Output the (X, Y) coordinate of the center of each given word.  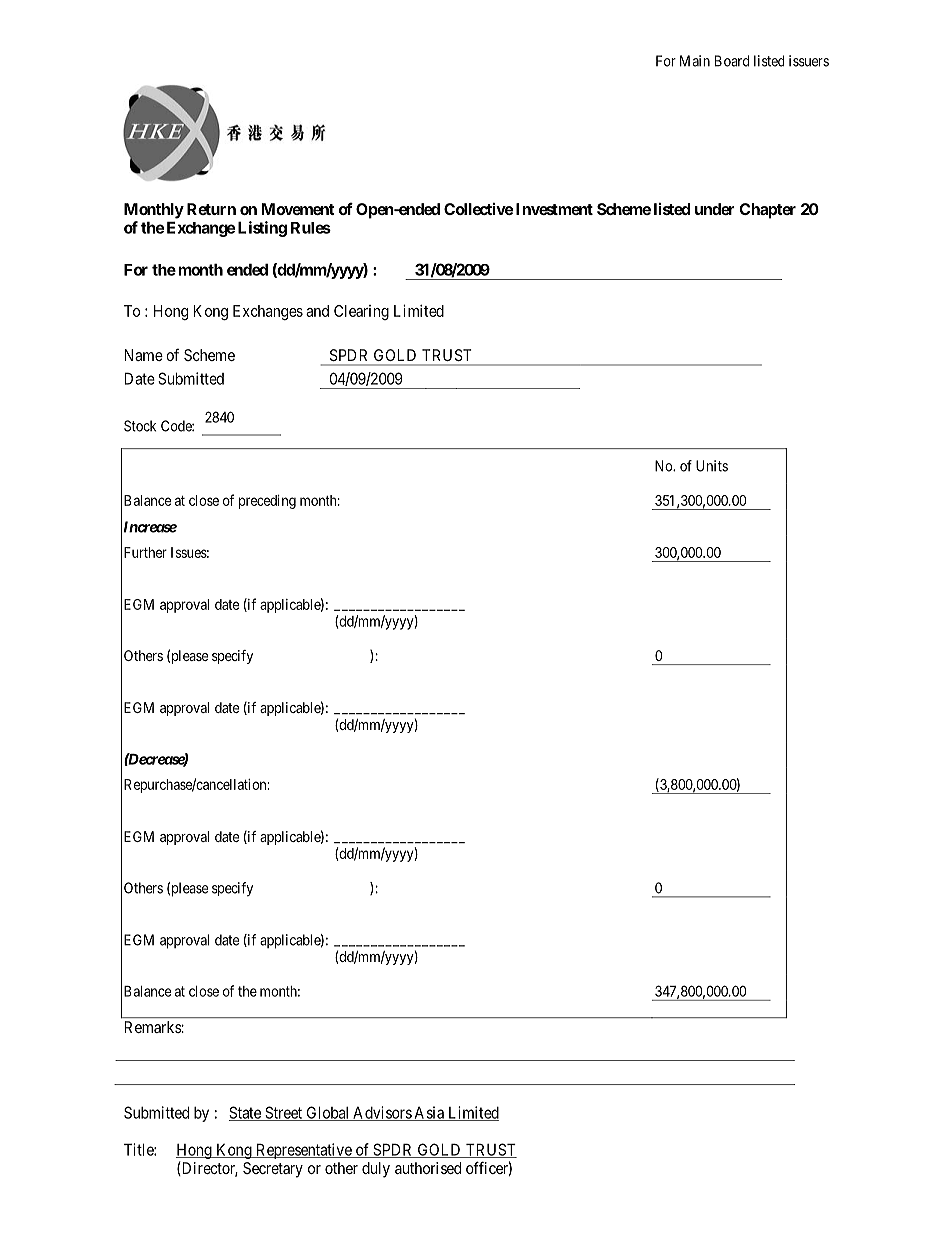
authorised (428, 1168)
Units (712, 466)
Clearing (361, 312)
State (246, 1113)
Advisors (382, 1113)
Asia (429, 1113)
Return (211, 209)
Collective (479, 209)
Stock (140, 426)
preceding (267, 502)
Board (732, 61)
